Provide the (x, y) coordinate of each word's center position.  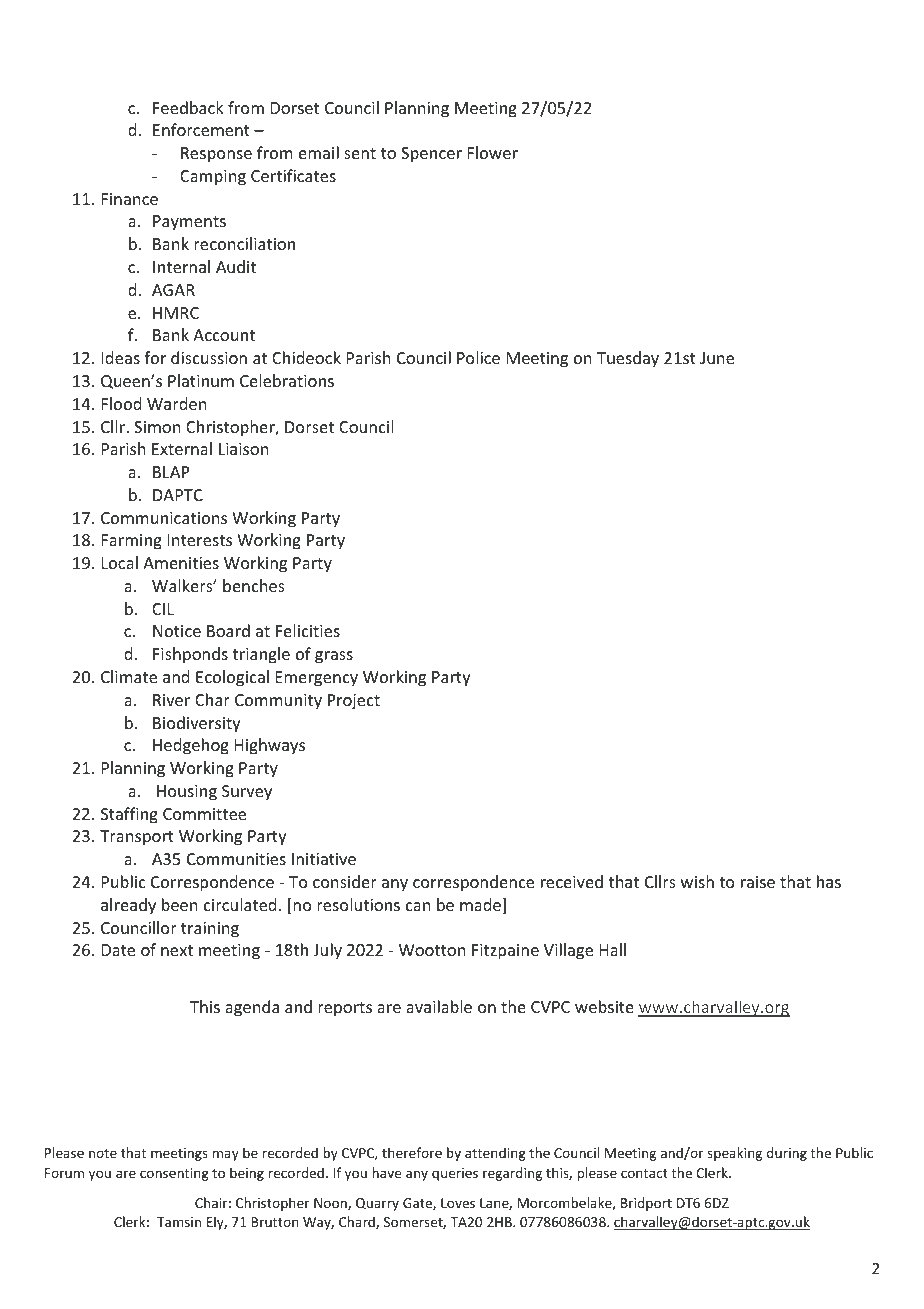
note (103, 1153)
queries (455, 1174)
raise (758, 882)
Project (354, 702)
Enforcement (201, 129)
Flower (493, 152)
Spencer (431, 155)
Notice (177, 631)
